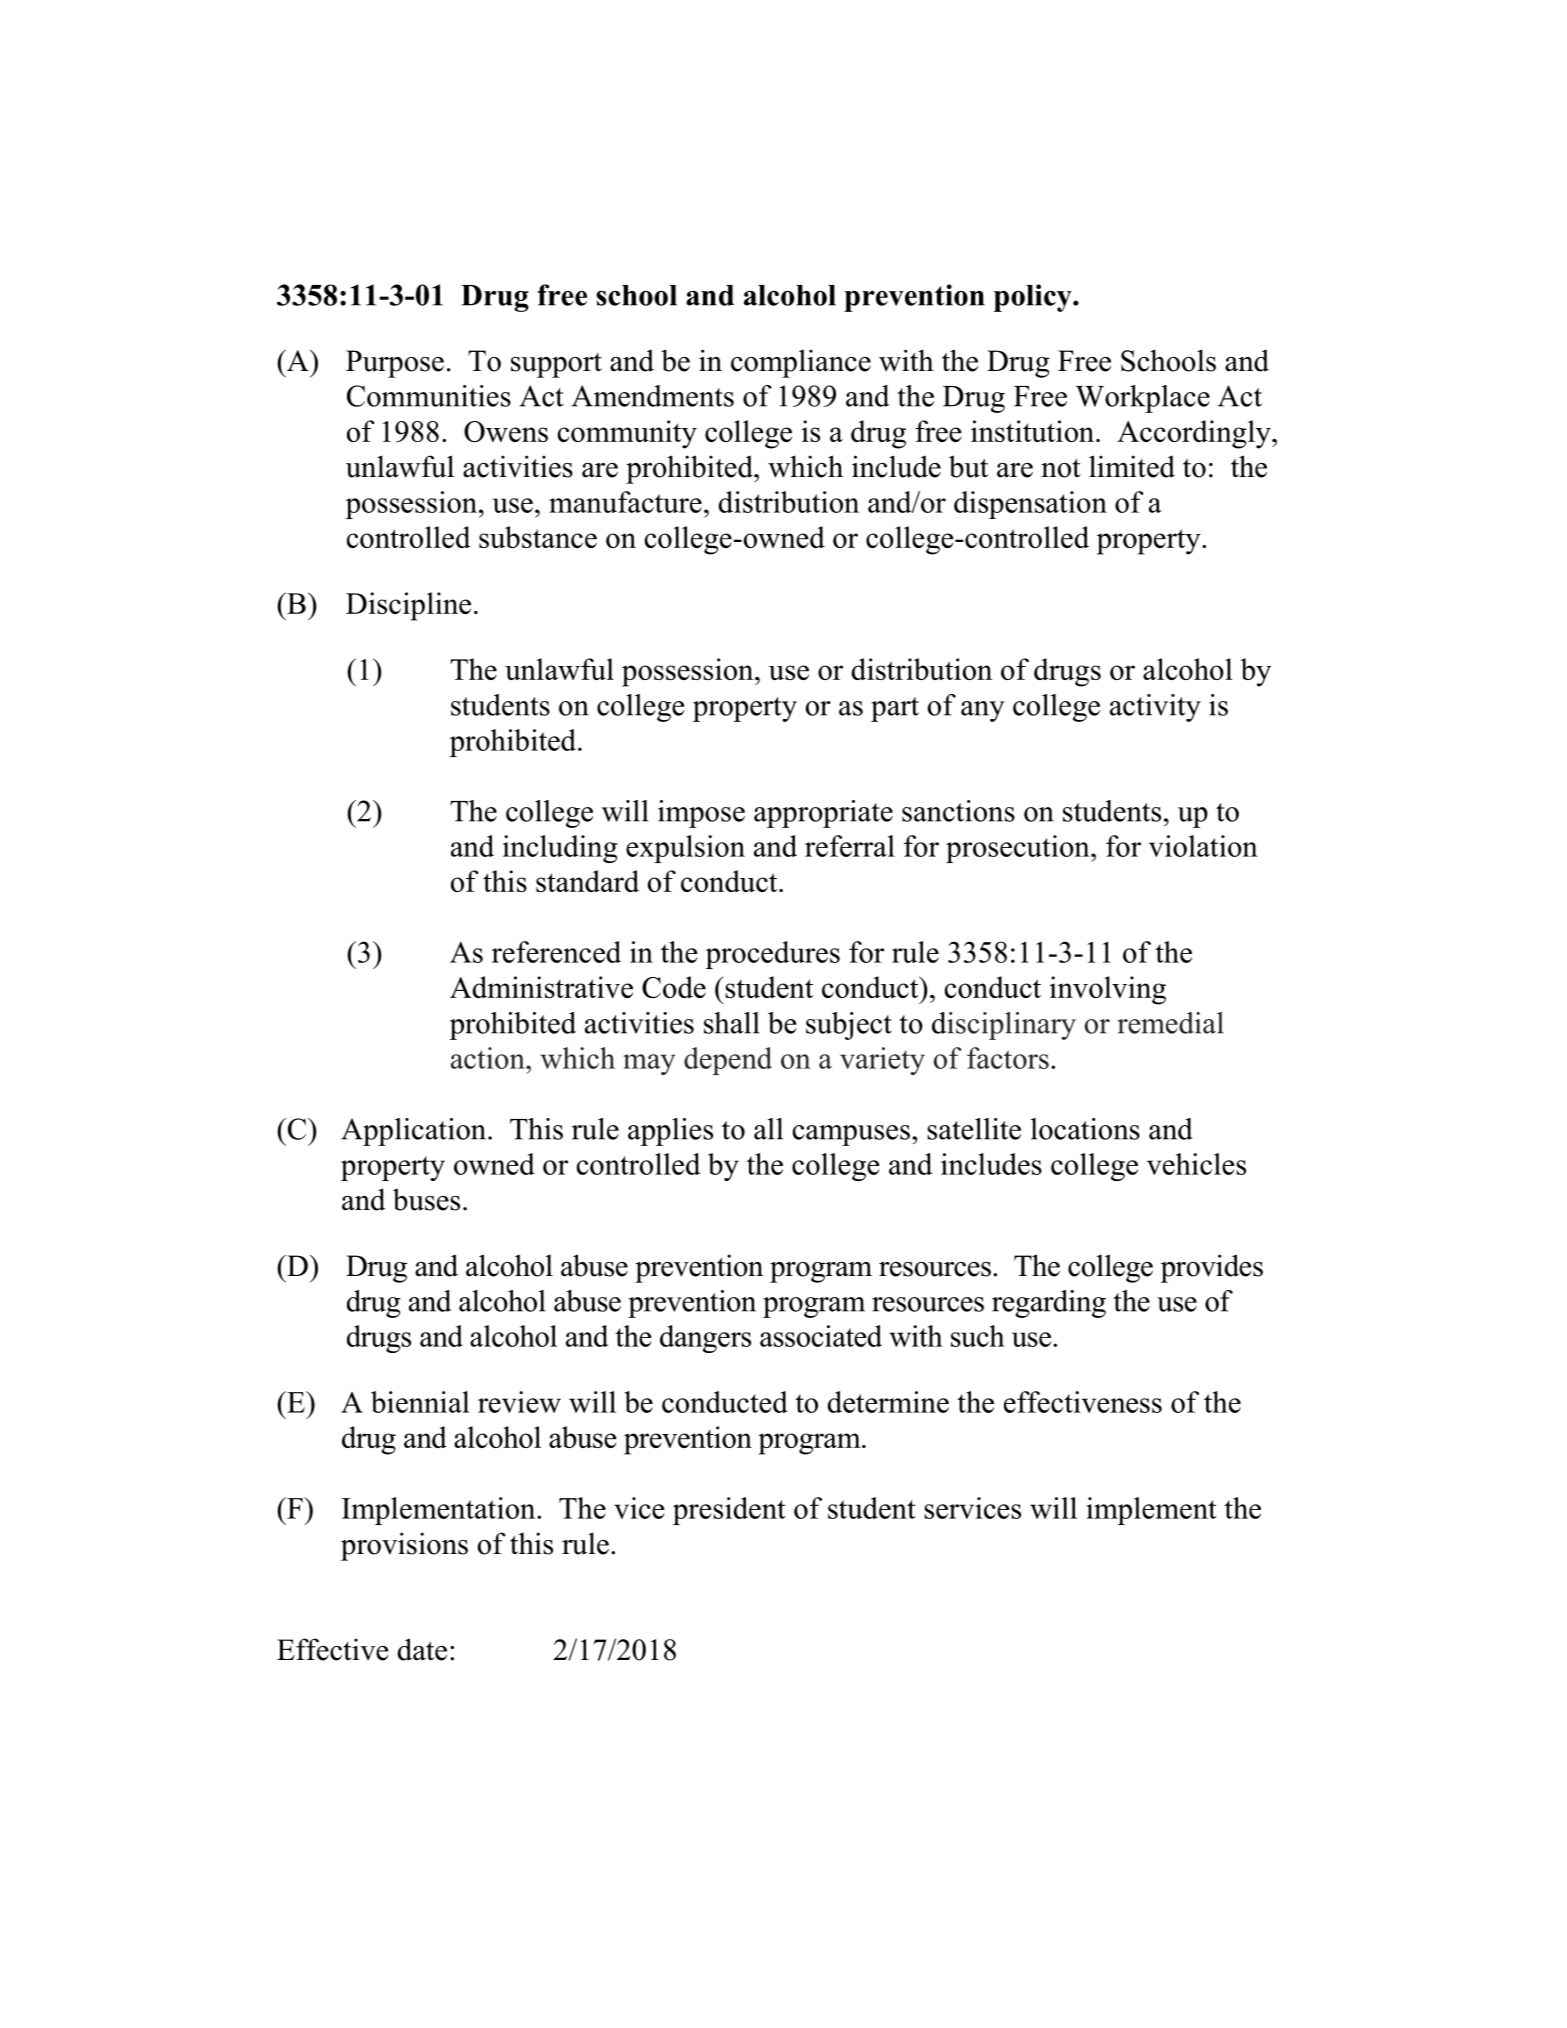  Describe the element at coordinates (1155, 708) in the screenshot. I see `activity` at that location.
